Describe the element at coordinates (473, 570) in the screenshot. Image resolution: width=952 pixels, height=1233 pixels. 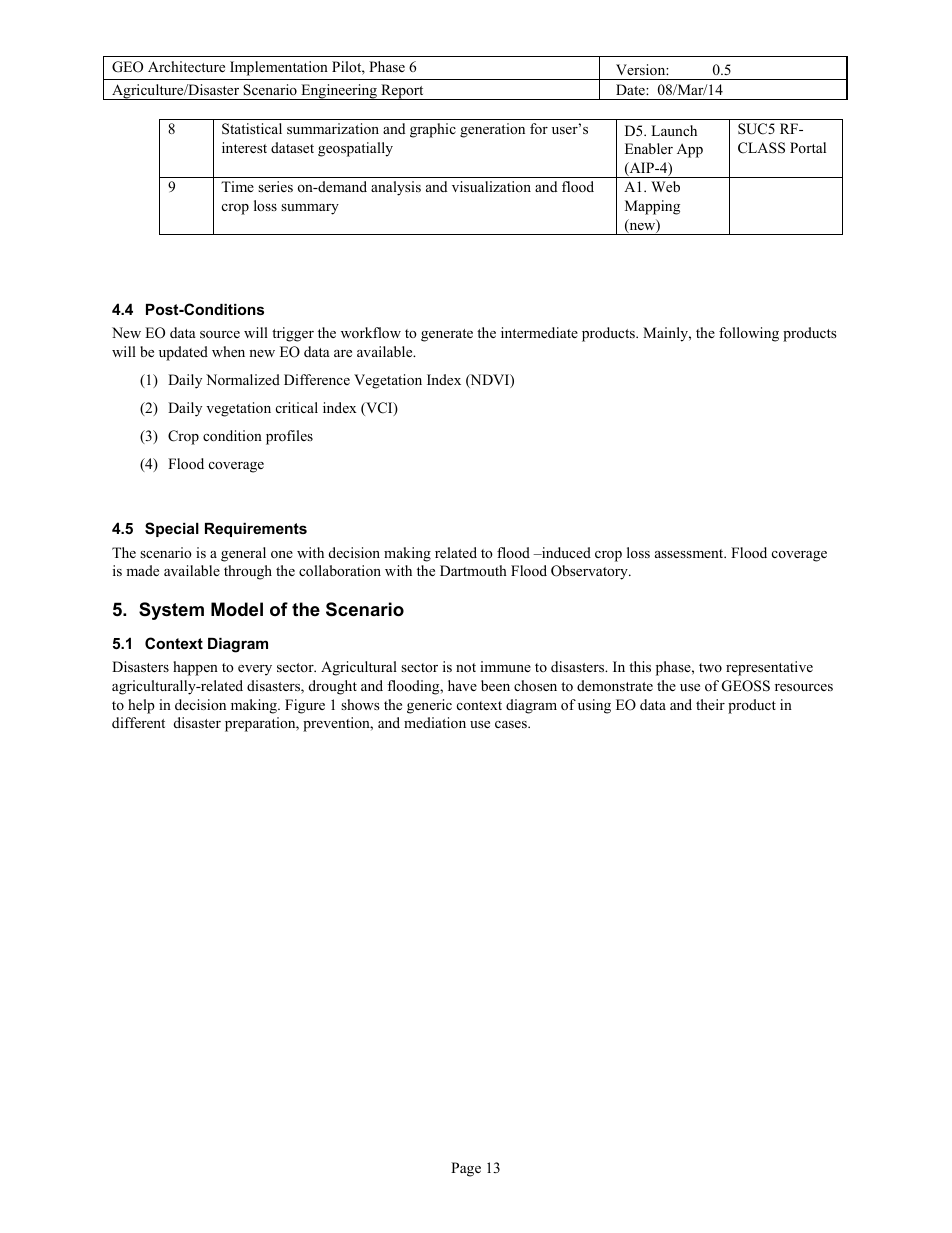
I see `Dartmouth` at that location.
